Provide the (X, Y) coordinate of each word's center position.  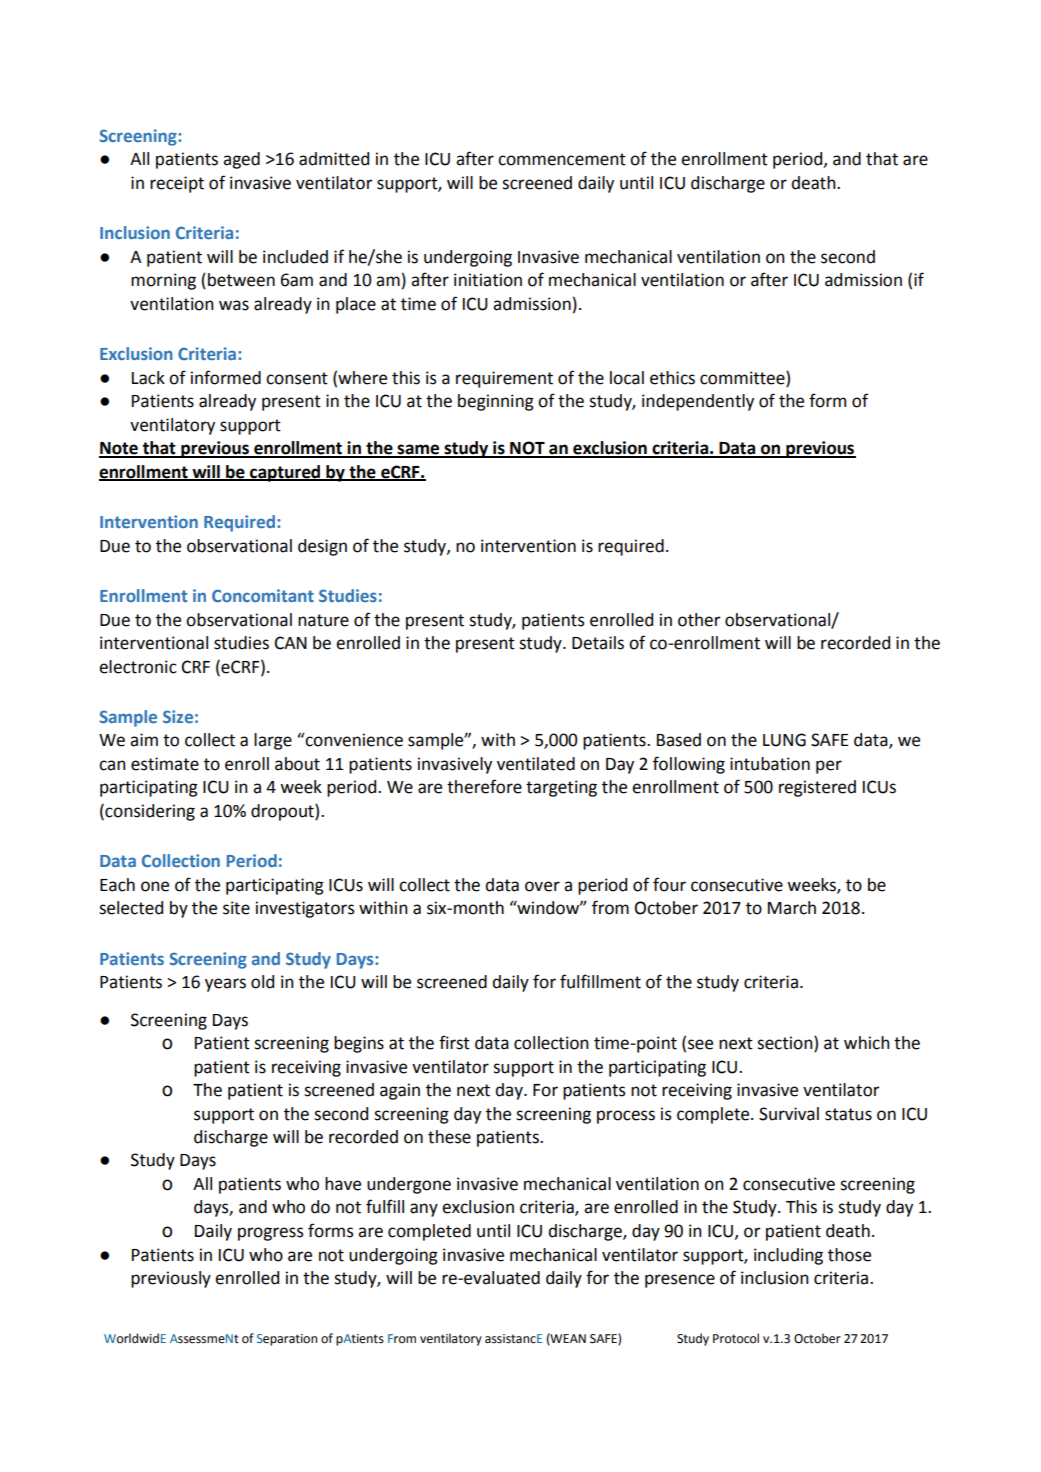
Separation (287, 1340)
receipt (177, 184)
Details (598, 643)
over (542, 886)
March (792, 908)
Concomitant (263, 595)
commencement (562, 159)
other (699, 620)
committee (743, 378)
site (236, 908)
